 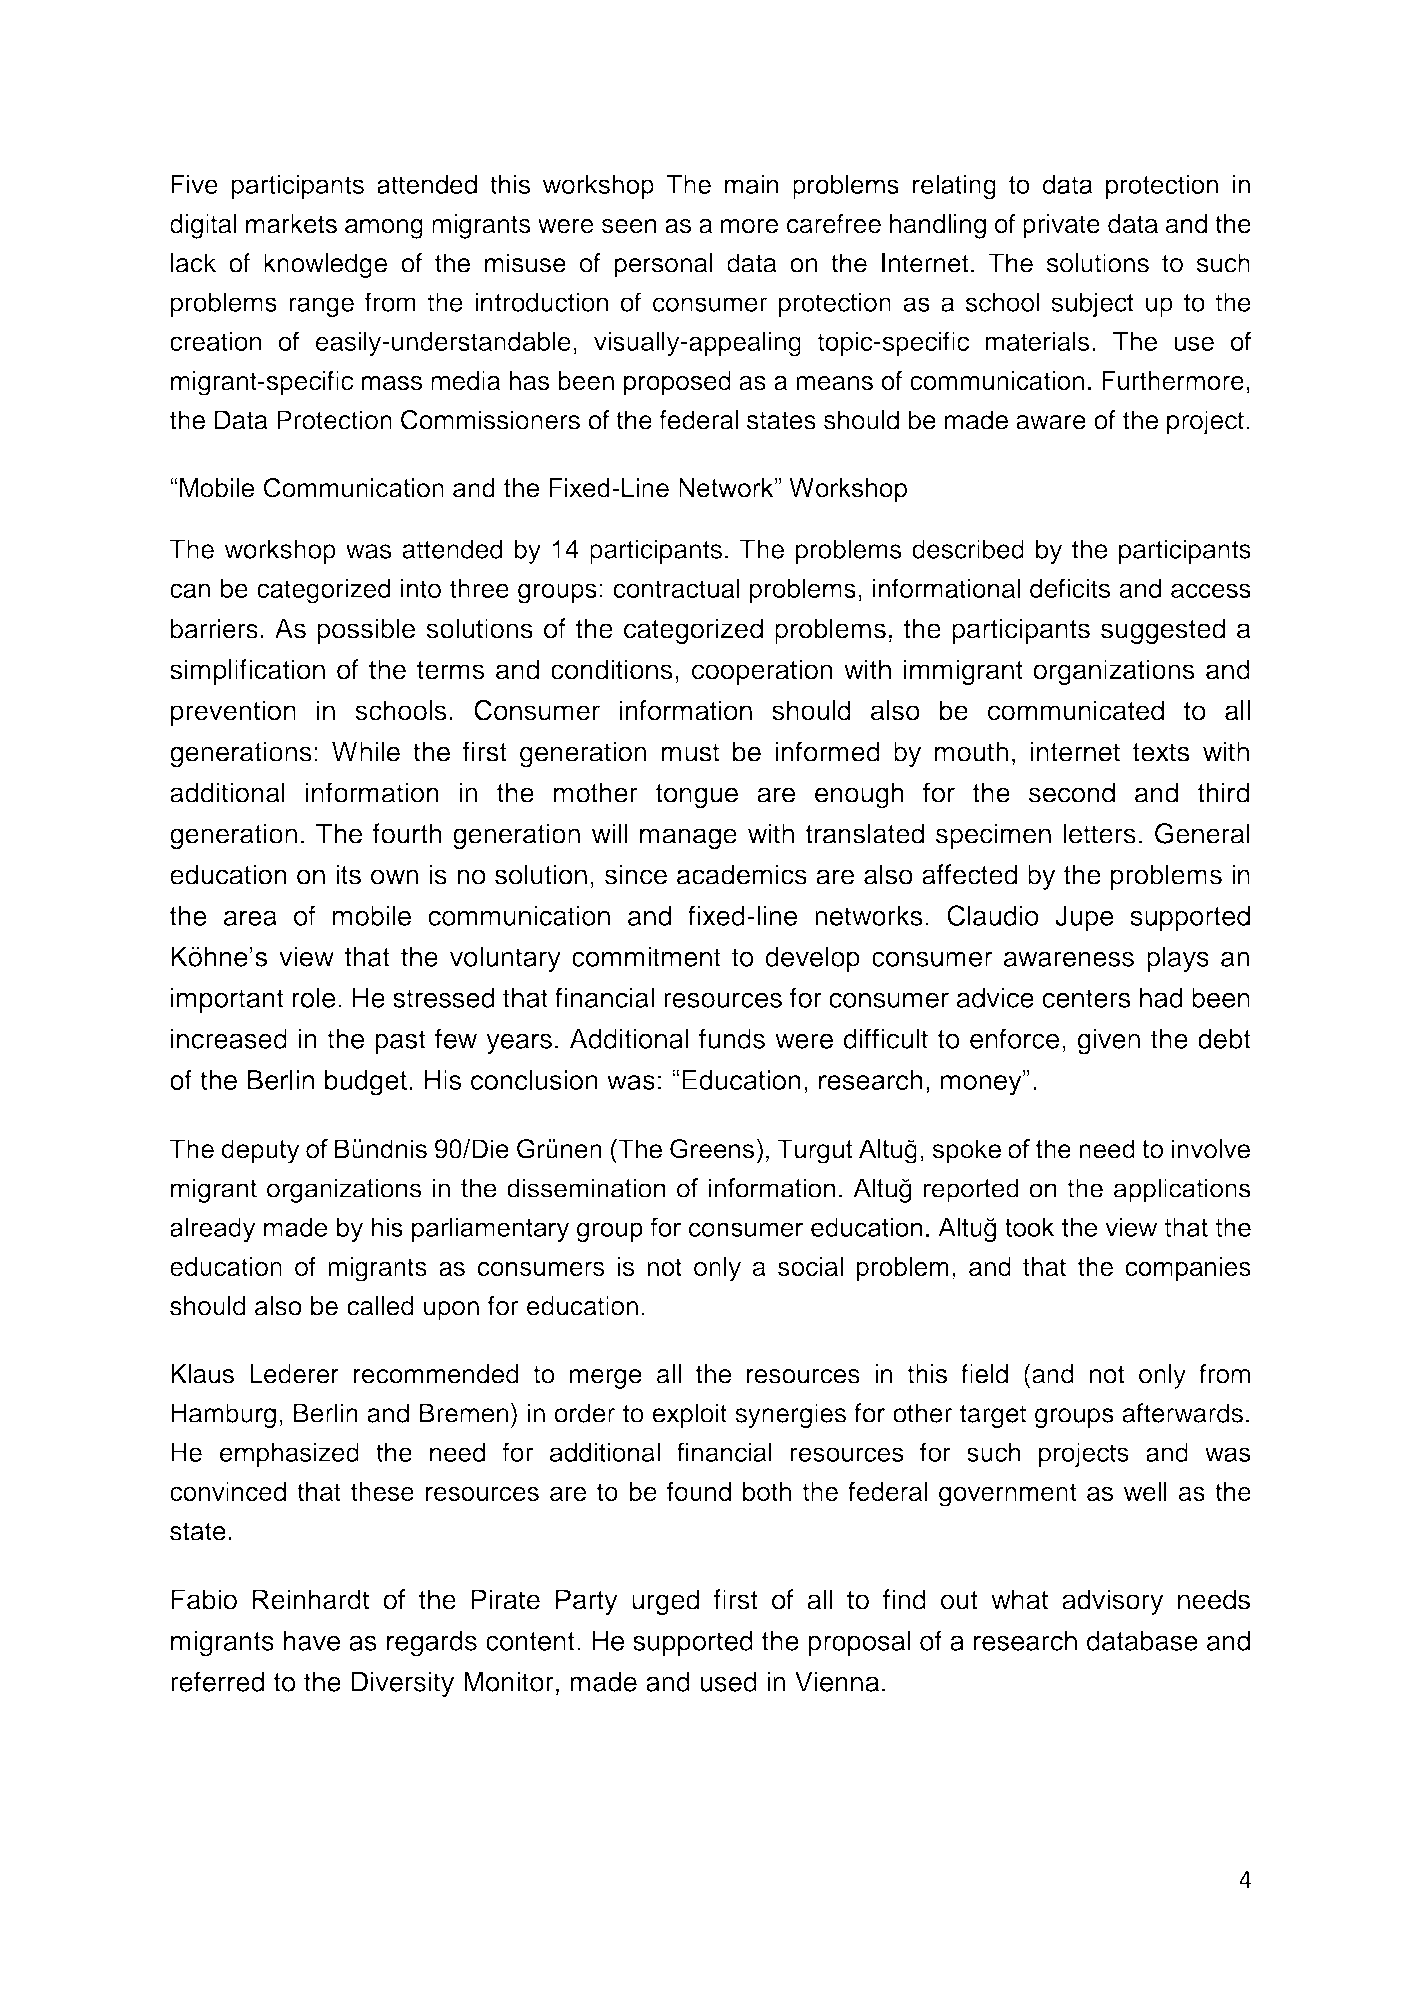 I want to click on markets, so click(x=291, y=224).
